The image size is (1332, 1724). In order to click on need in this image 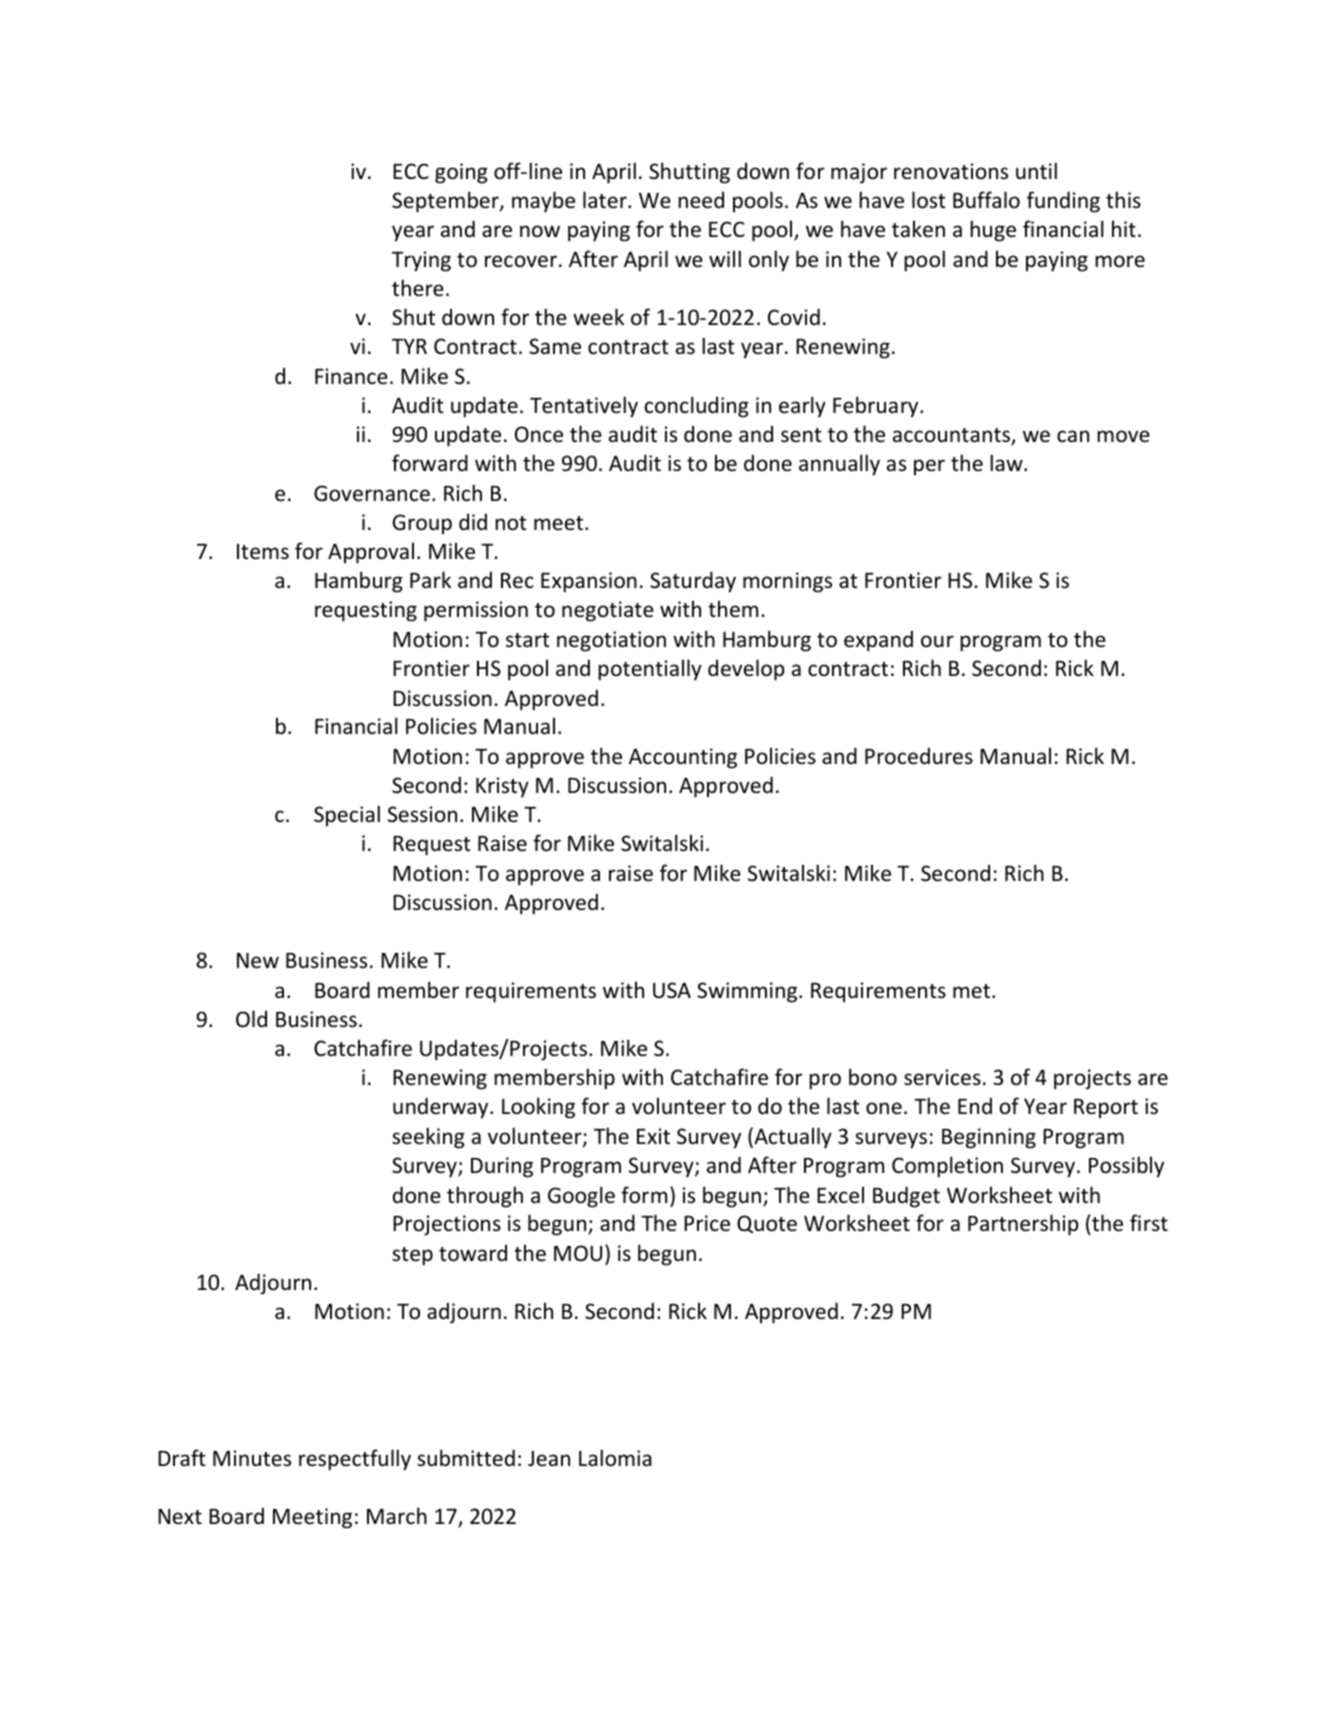, I will do `click(701, 200)`.
